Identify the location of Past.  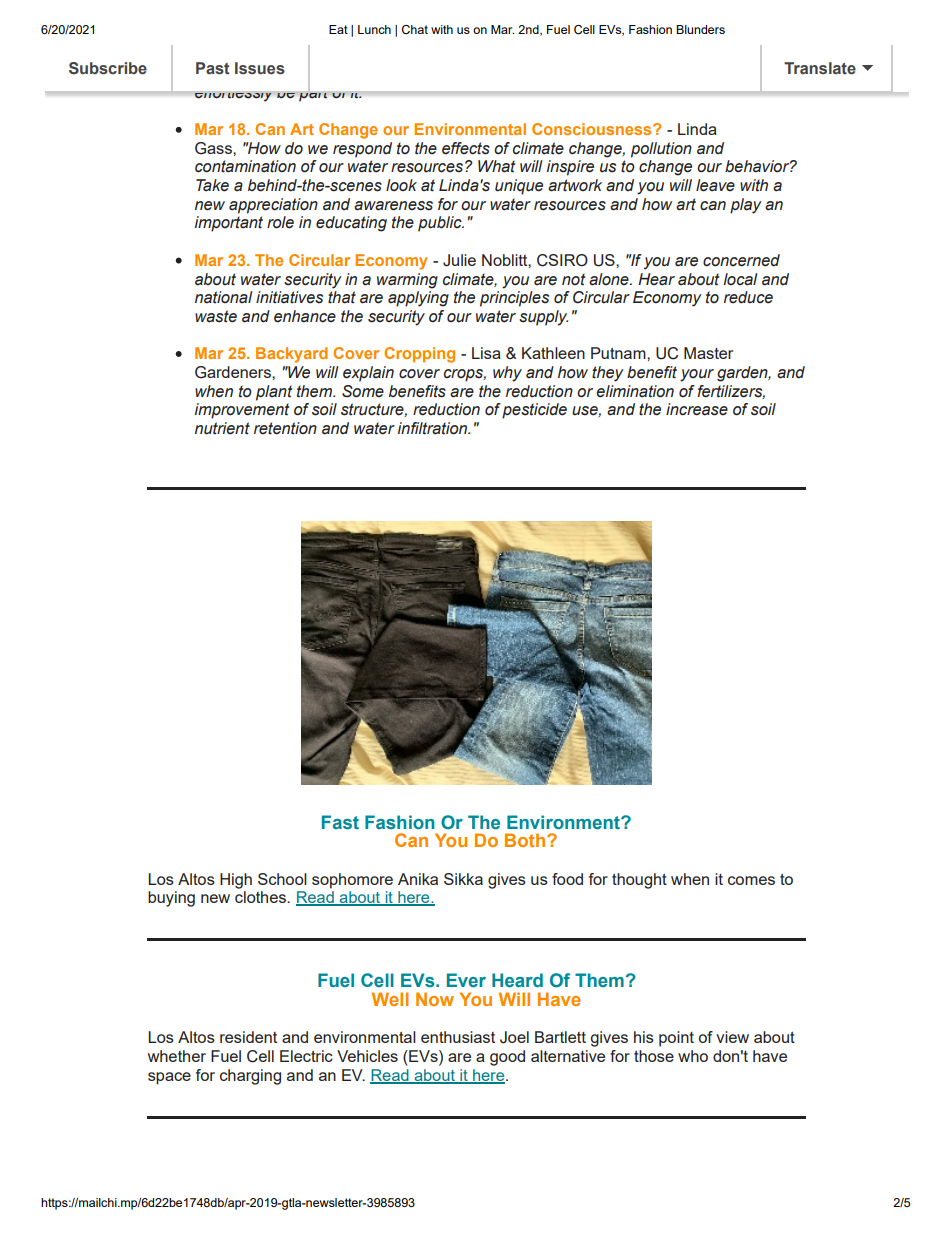
(213, 68).
